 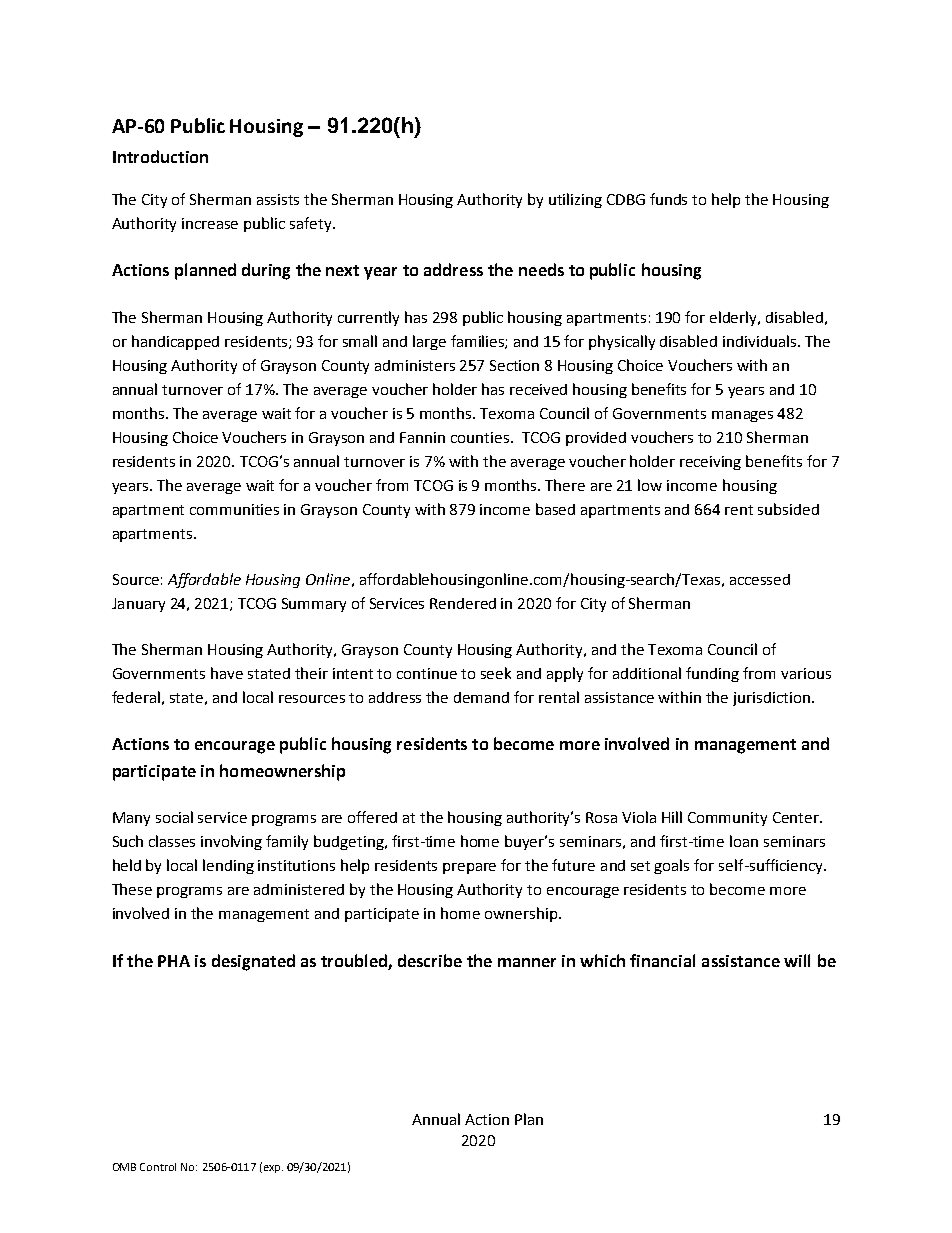 I want to click on accessed, so click(x=760, y=579).
